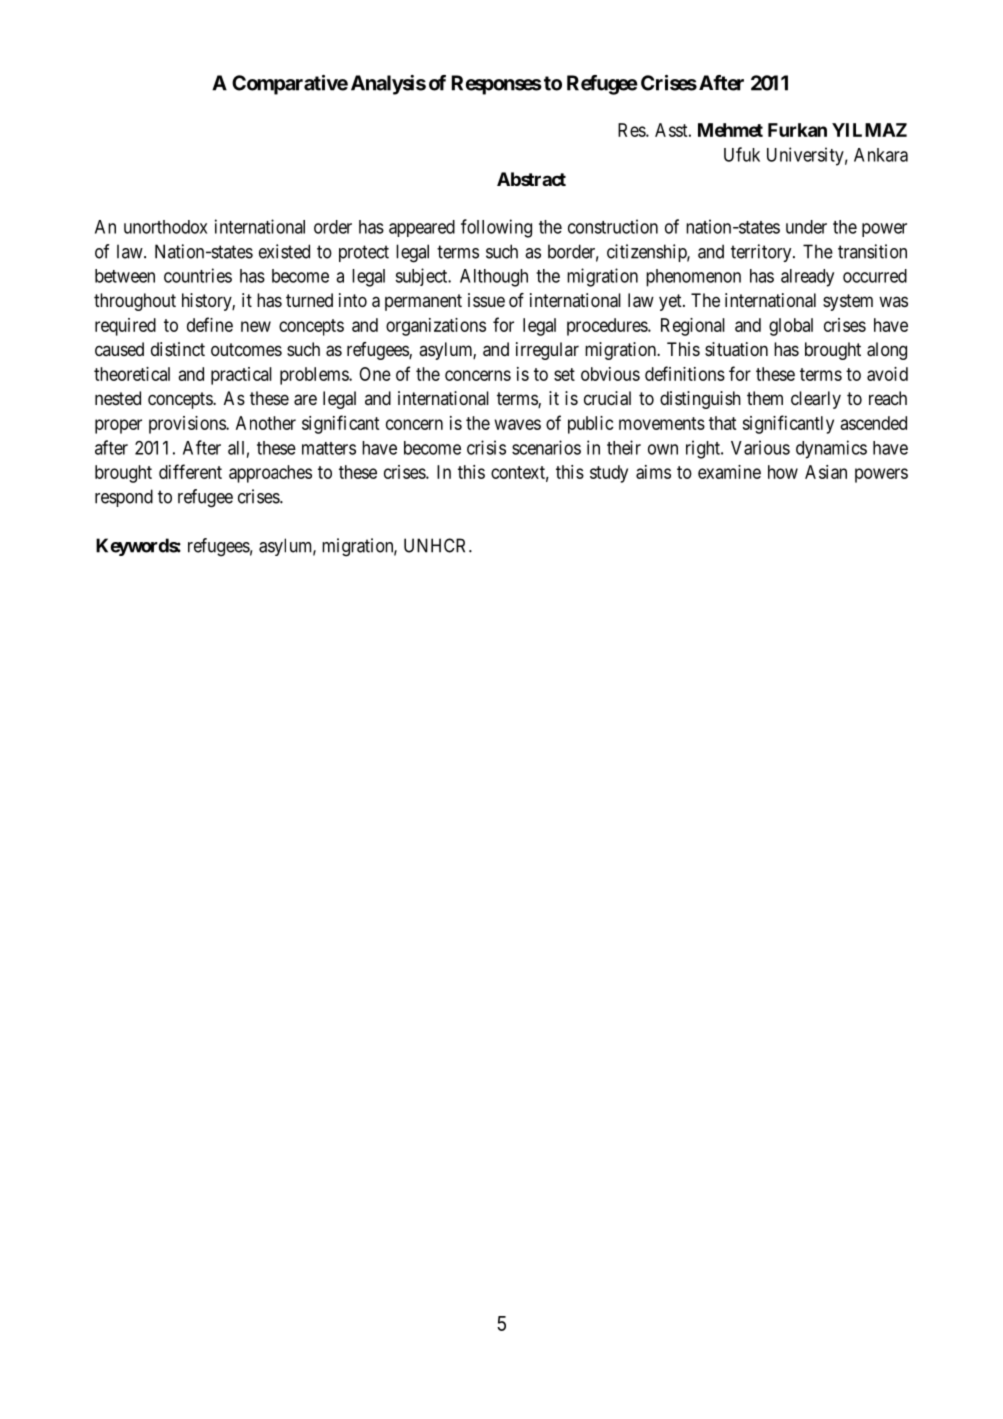 This document has height=1419, width=1003. Describe the element at coordinates (188, 425) in the document. I see `provisions` at that location.
